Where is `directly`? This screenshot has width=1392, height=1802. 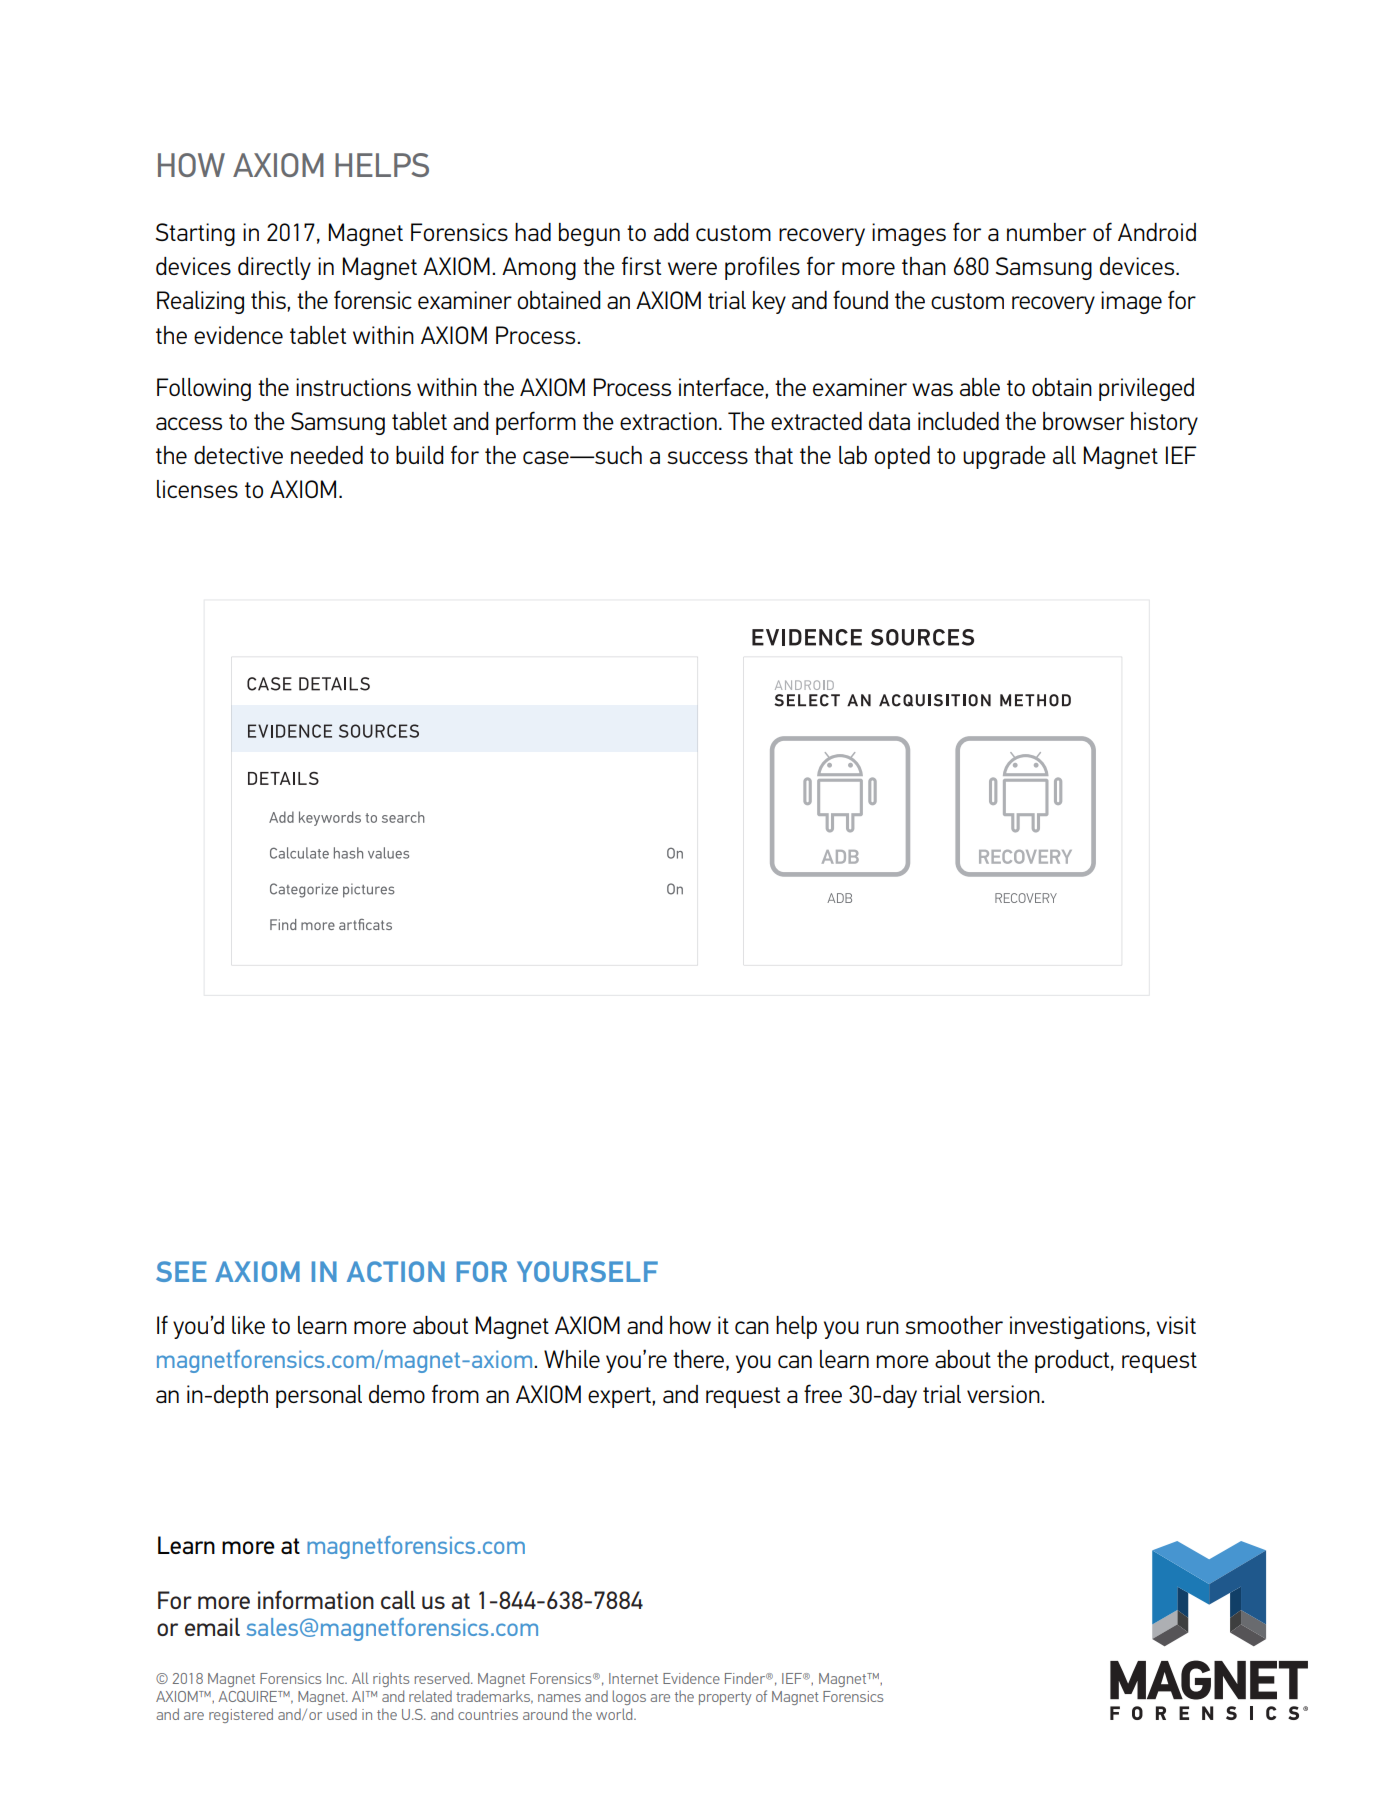
directly is located at coordinates (274, 268).
